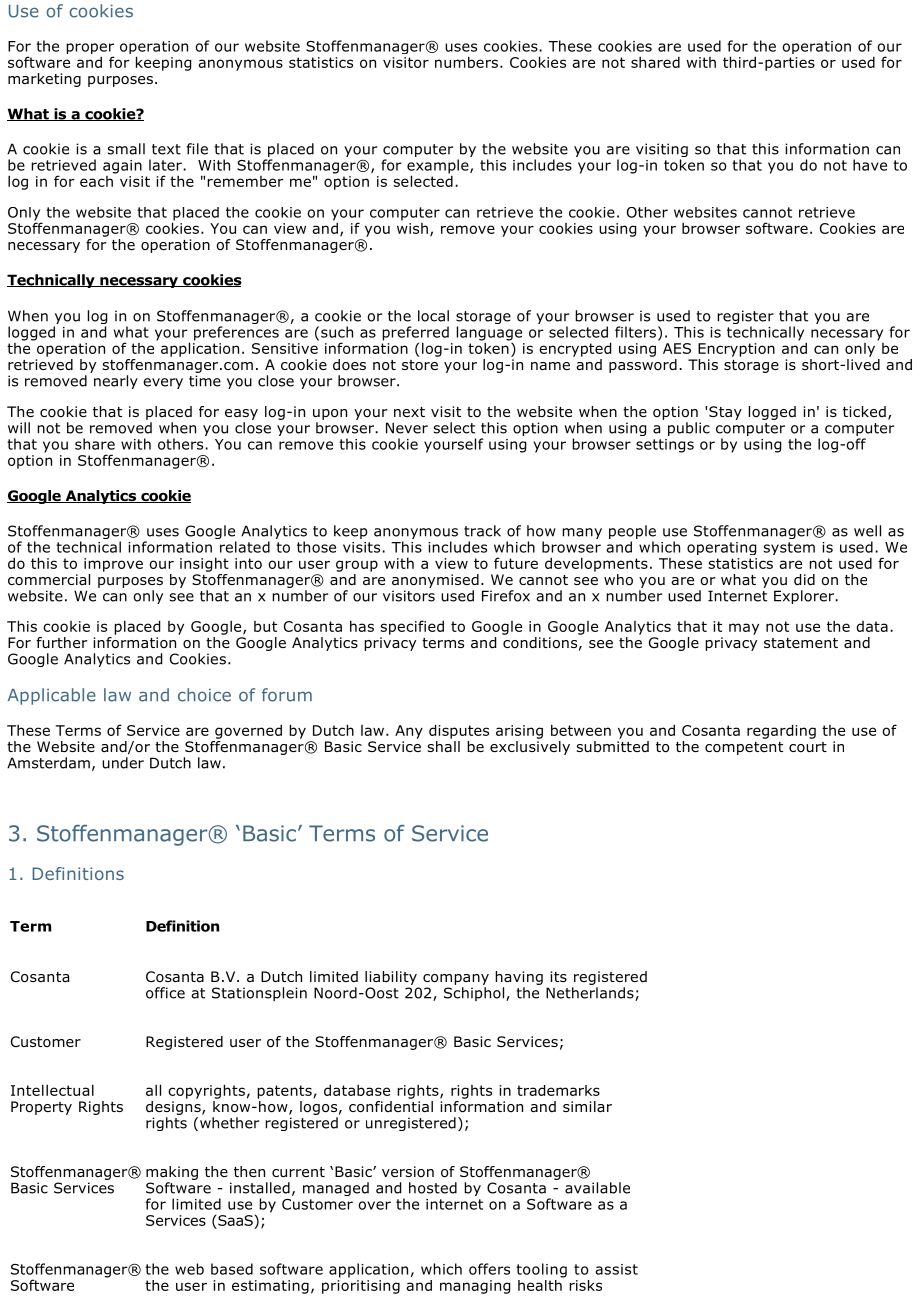 The image size is (924, 1308). I want to click on based, so click(232, 1269).
